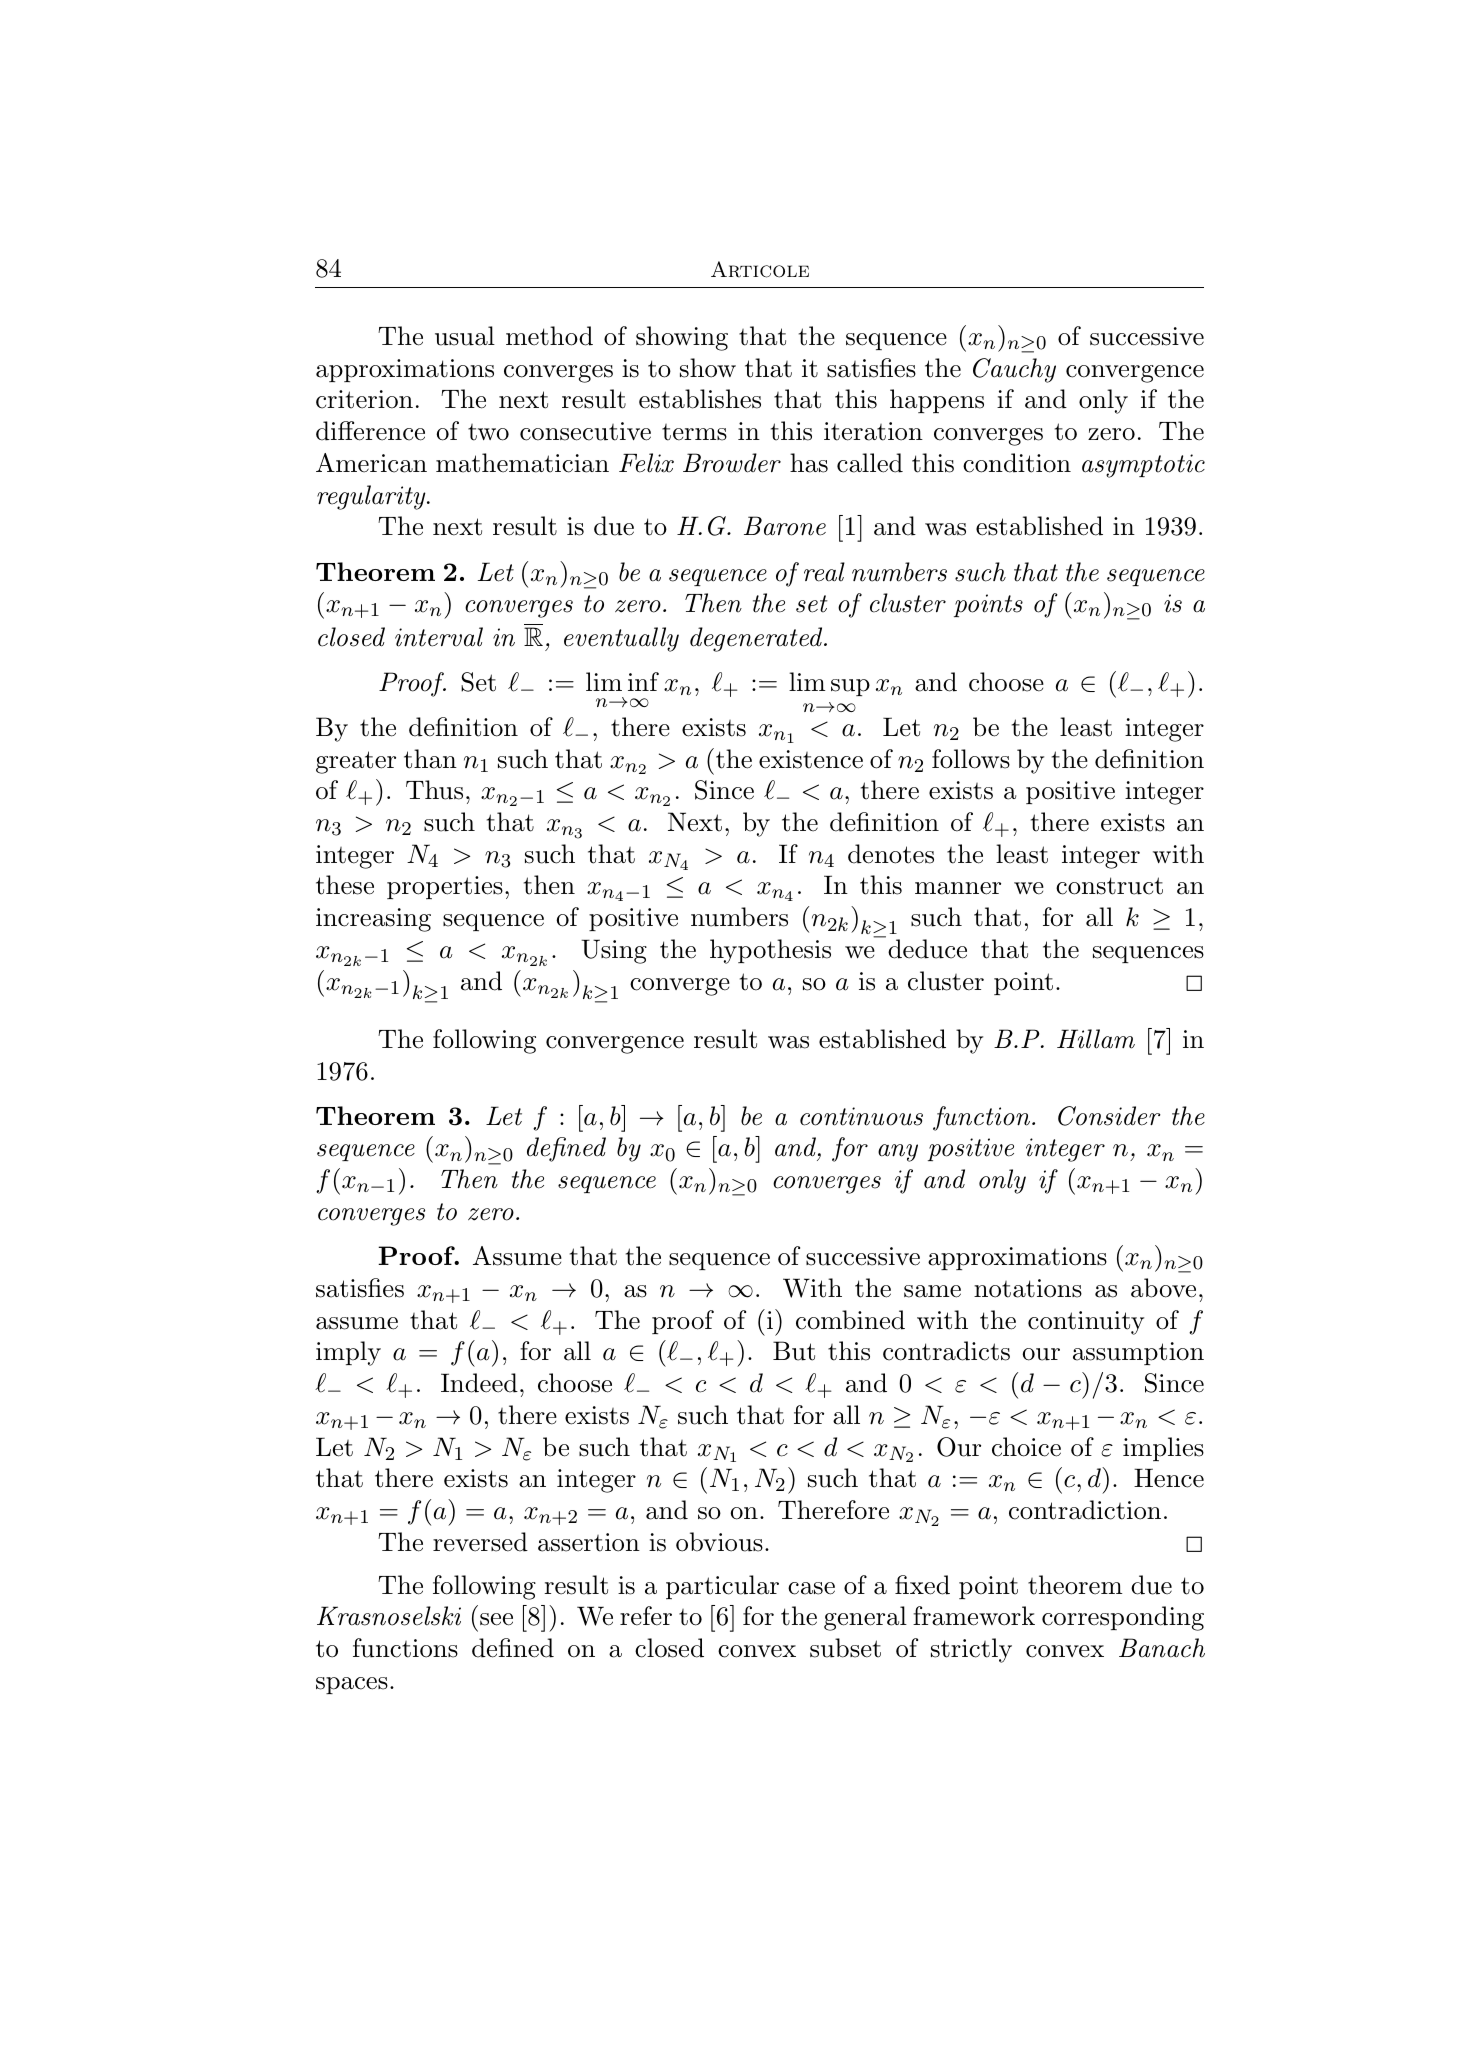 The image size is (1458, 2063). What do you see at coordinates (373, 920) in the screenshot?
I see `increasing` at bounding box center [373, 920].
